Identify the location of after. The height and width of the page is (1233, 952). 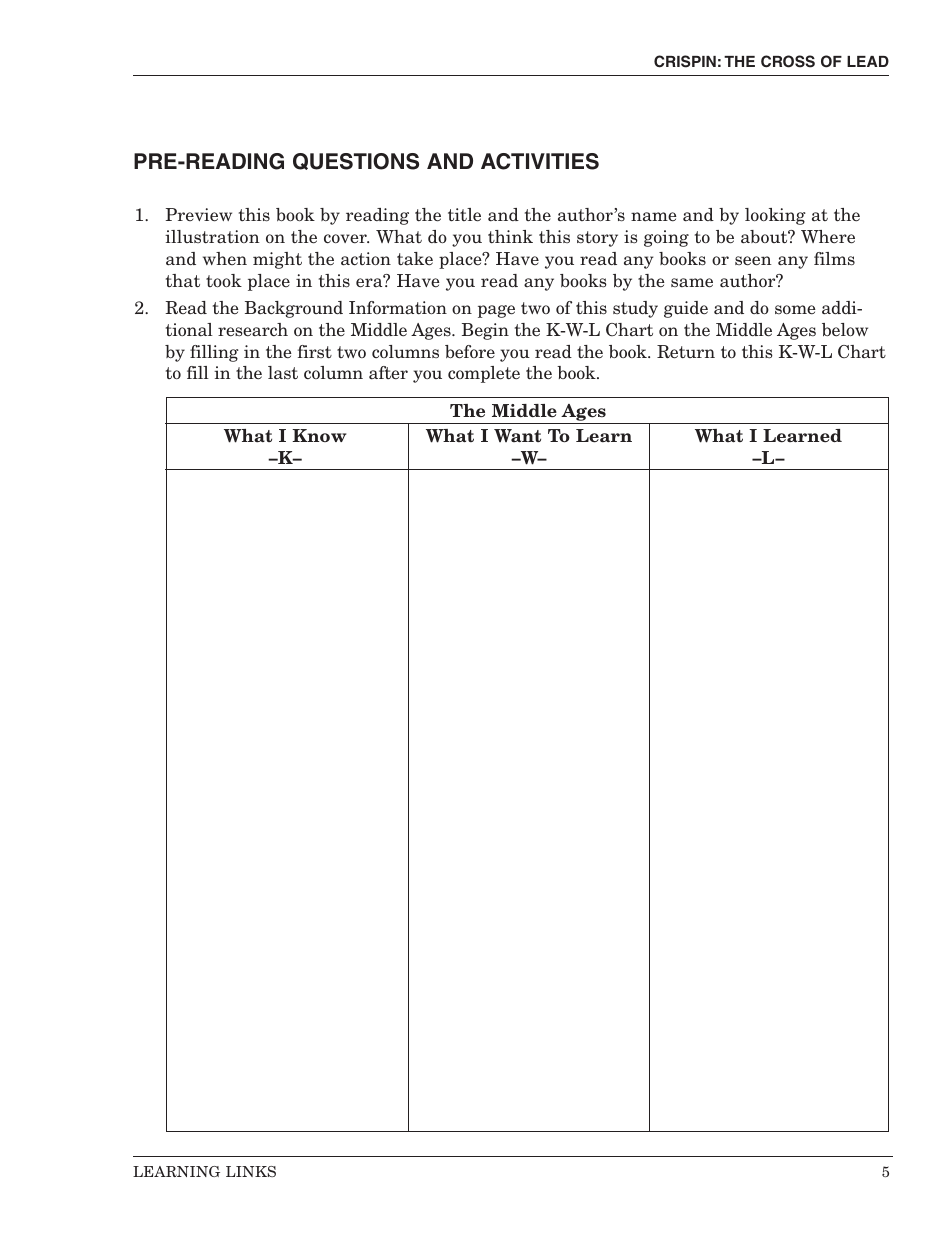
(388, 373).
